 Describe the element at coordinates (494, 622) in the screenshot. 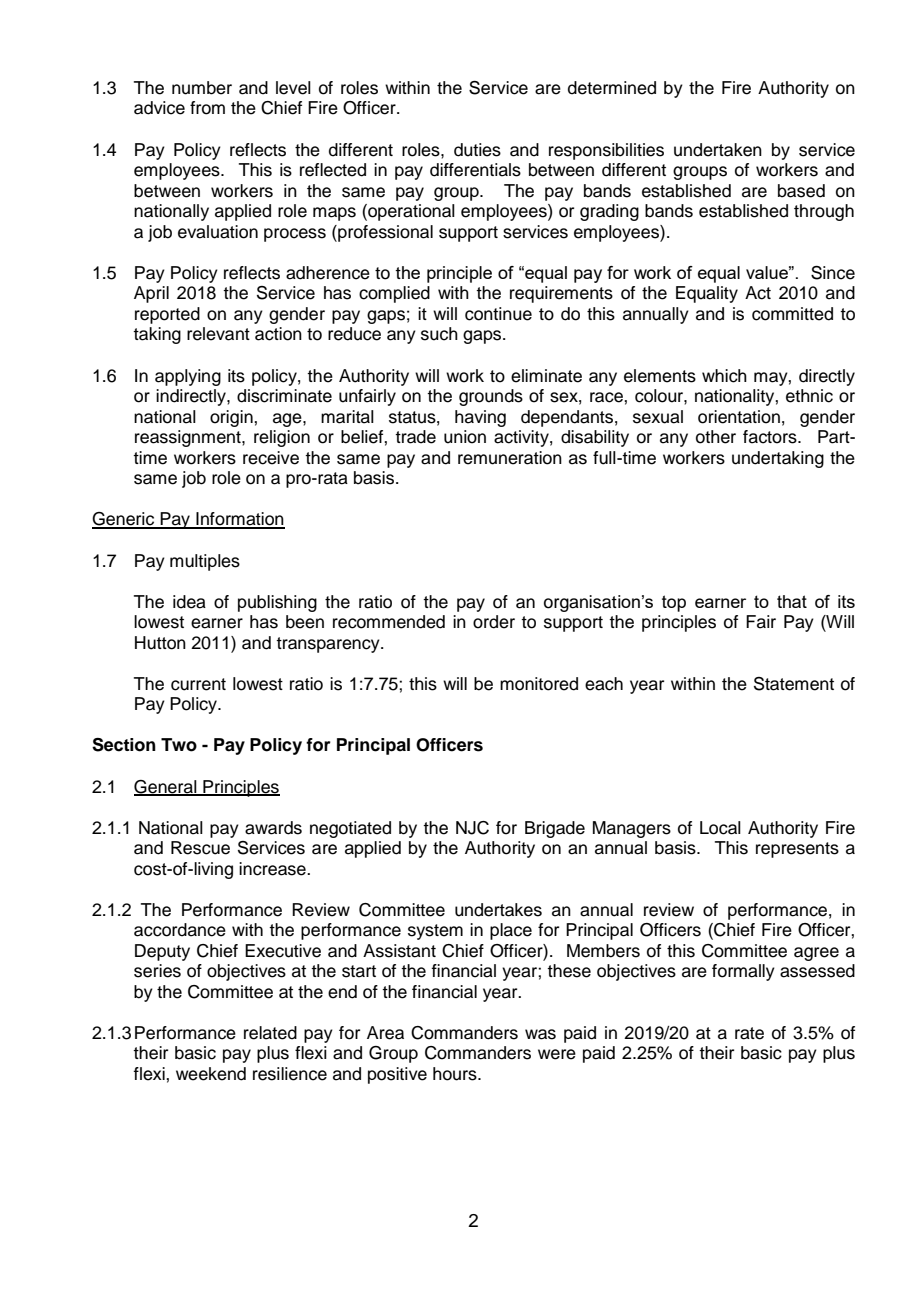

I see `order` at that location.
